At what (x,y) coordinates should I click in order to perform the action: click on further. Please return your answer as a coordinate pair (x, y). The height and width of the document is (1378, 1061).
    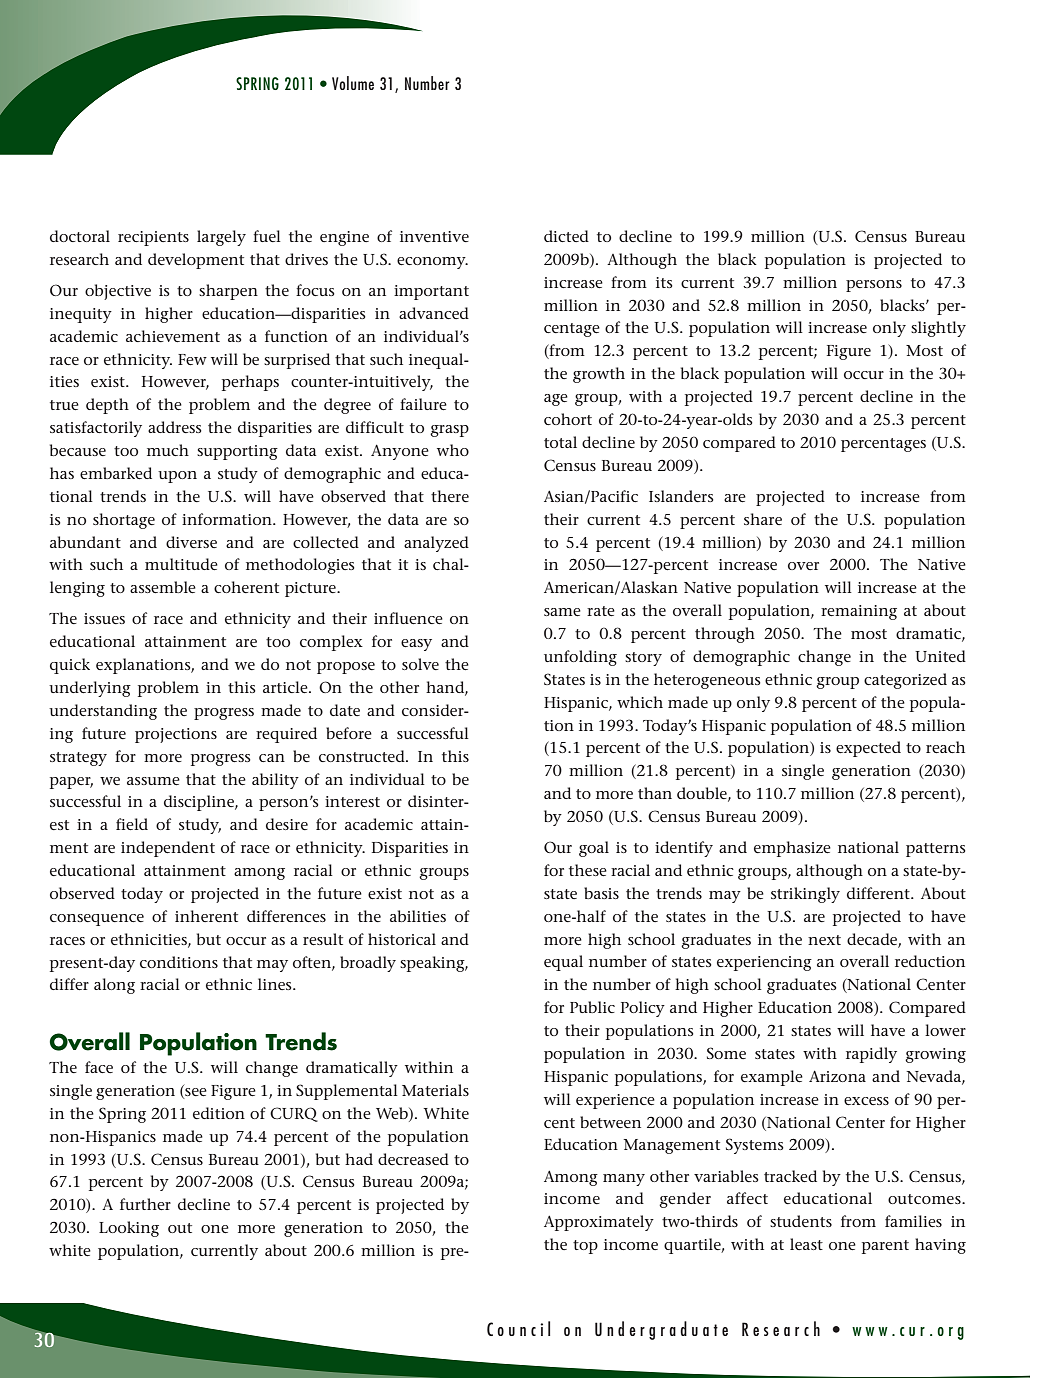
    Looking at the image, I should click on (145, 1204).
